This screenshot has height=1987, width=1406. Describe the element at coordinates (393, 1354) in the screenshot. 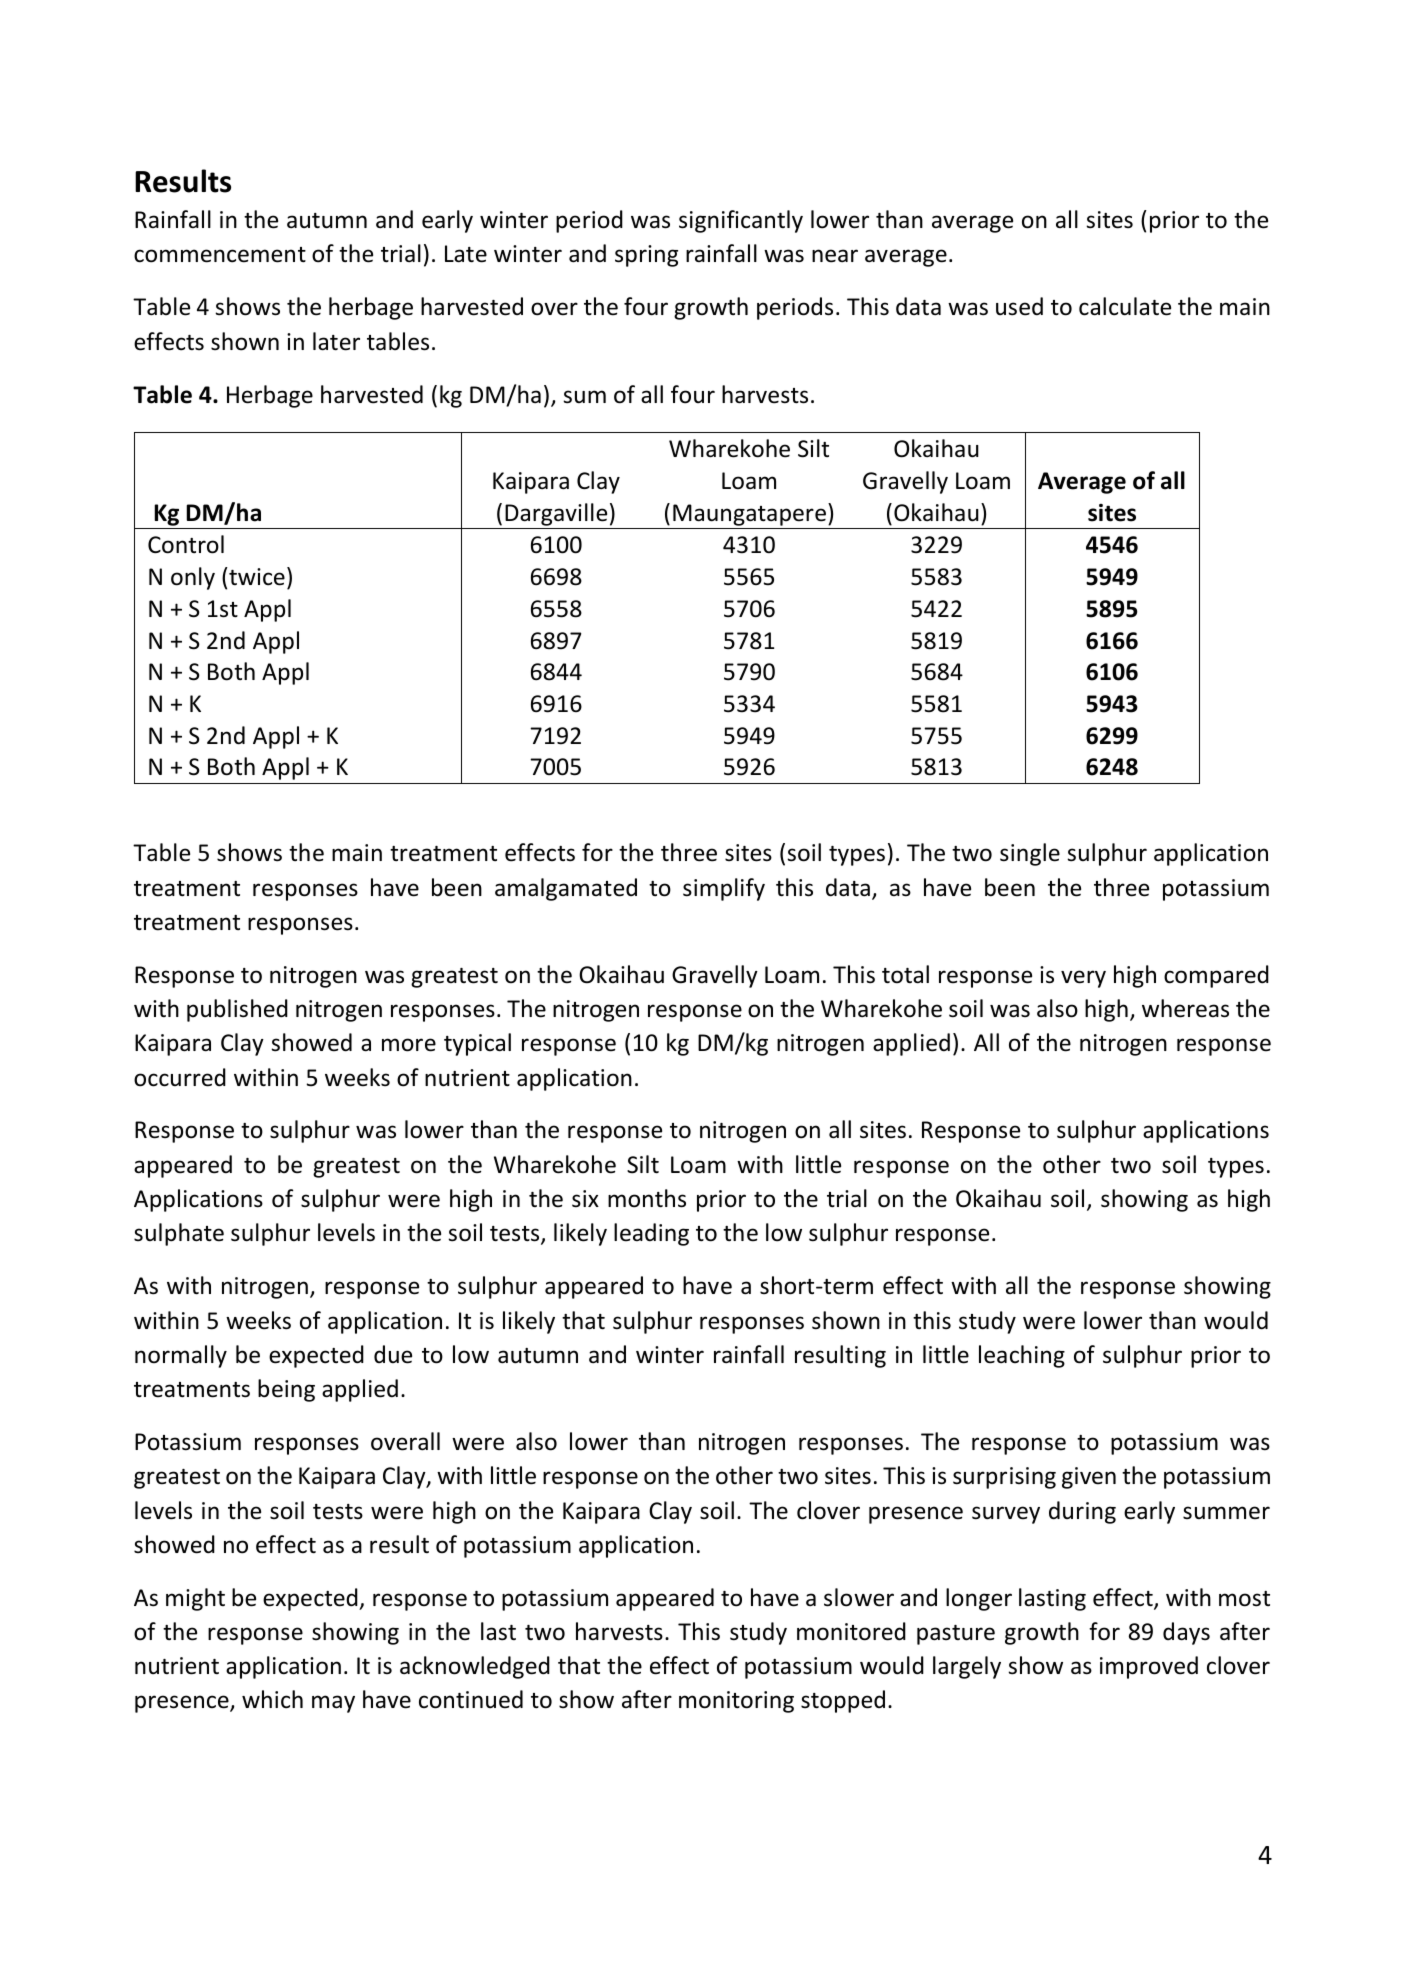

I see `due` at that location.
